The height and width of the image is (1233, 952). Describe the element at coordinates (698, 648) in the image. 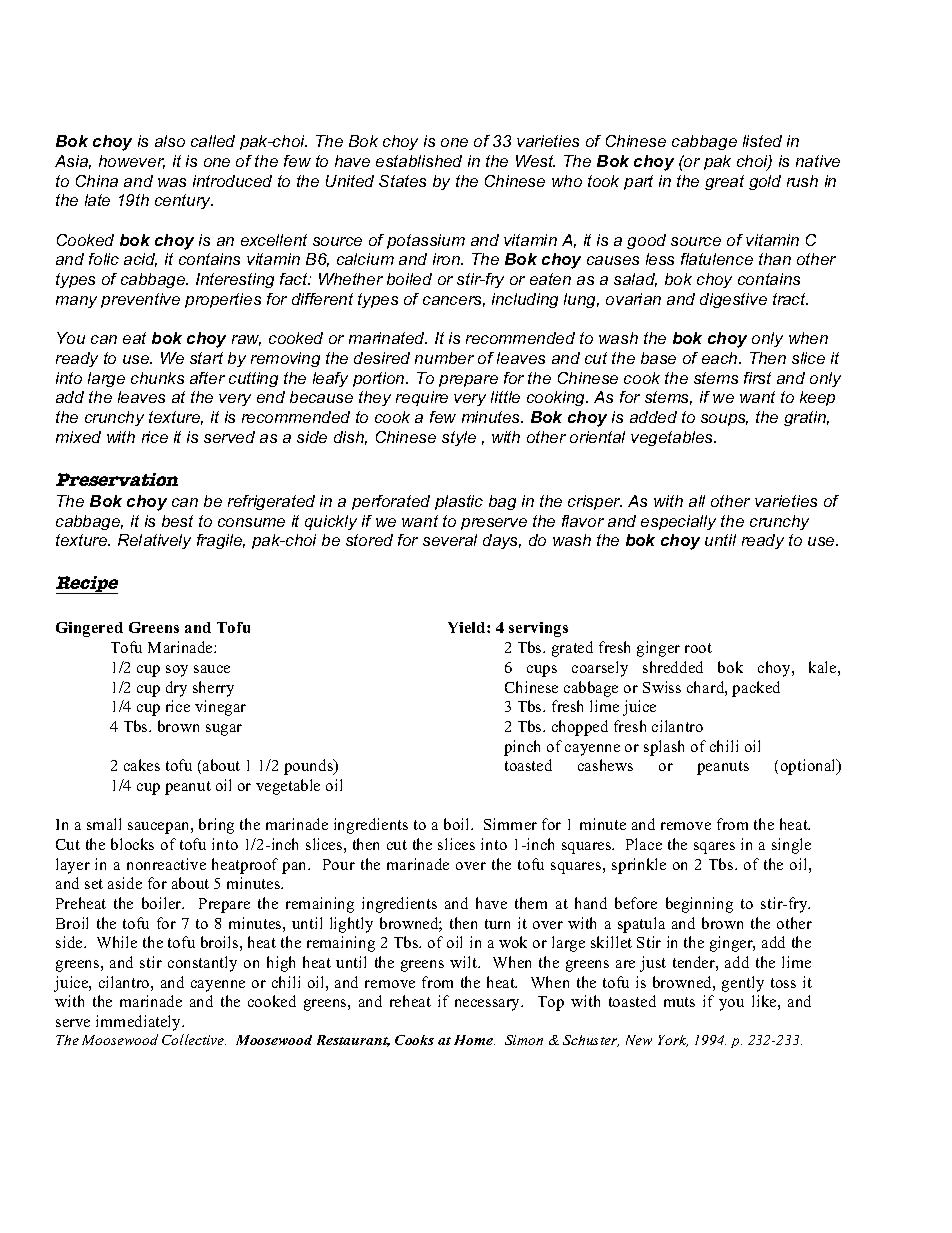

I see `root` at that location.
